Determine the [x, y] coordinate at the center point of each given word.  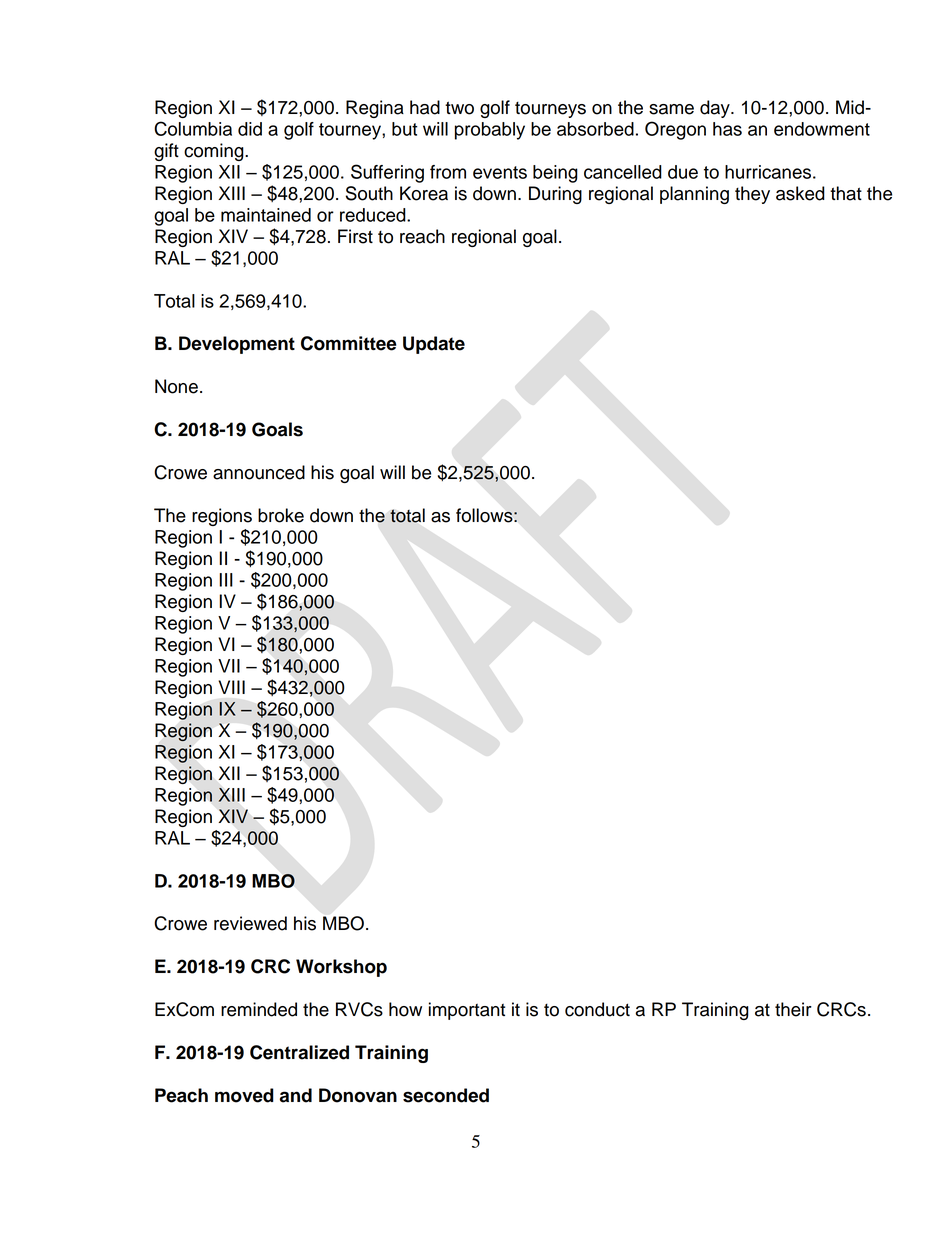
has [727, 129]
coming [215, 152]
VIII [231, 687]
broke [281, 515]
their [793, 1009]
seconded [446, 1095]
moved [244, 1095]
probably [490, 131]
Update [434, 345]
